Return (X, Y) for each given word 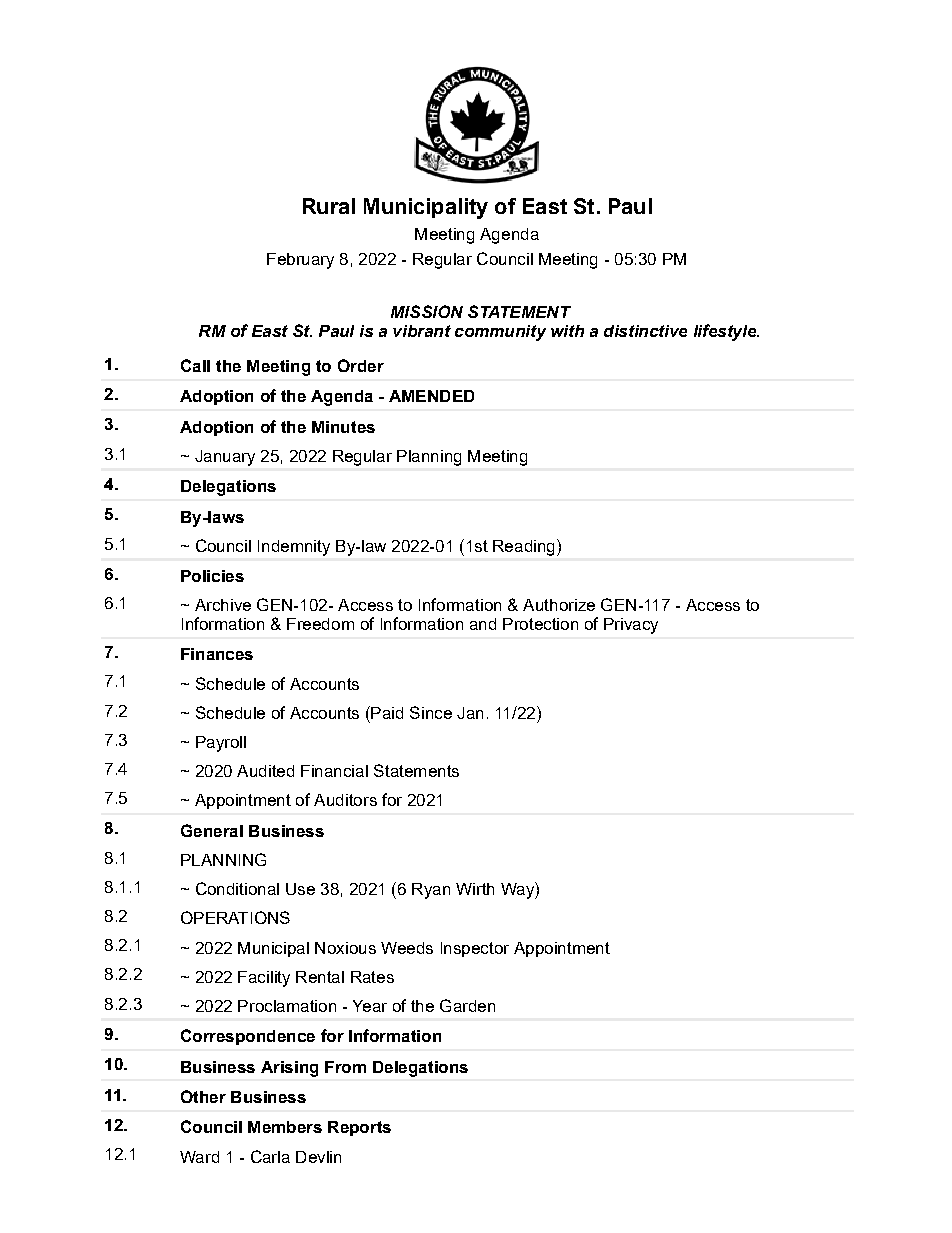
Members (285, 1127)
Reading (523, 548)
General (212, 830)
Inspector (475, 949)
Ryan (431, 891)
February (300, 261)
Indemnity (294, 548)
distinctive (645, 331)
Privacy (631, 626)
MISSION (427, 311)
